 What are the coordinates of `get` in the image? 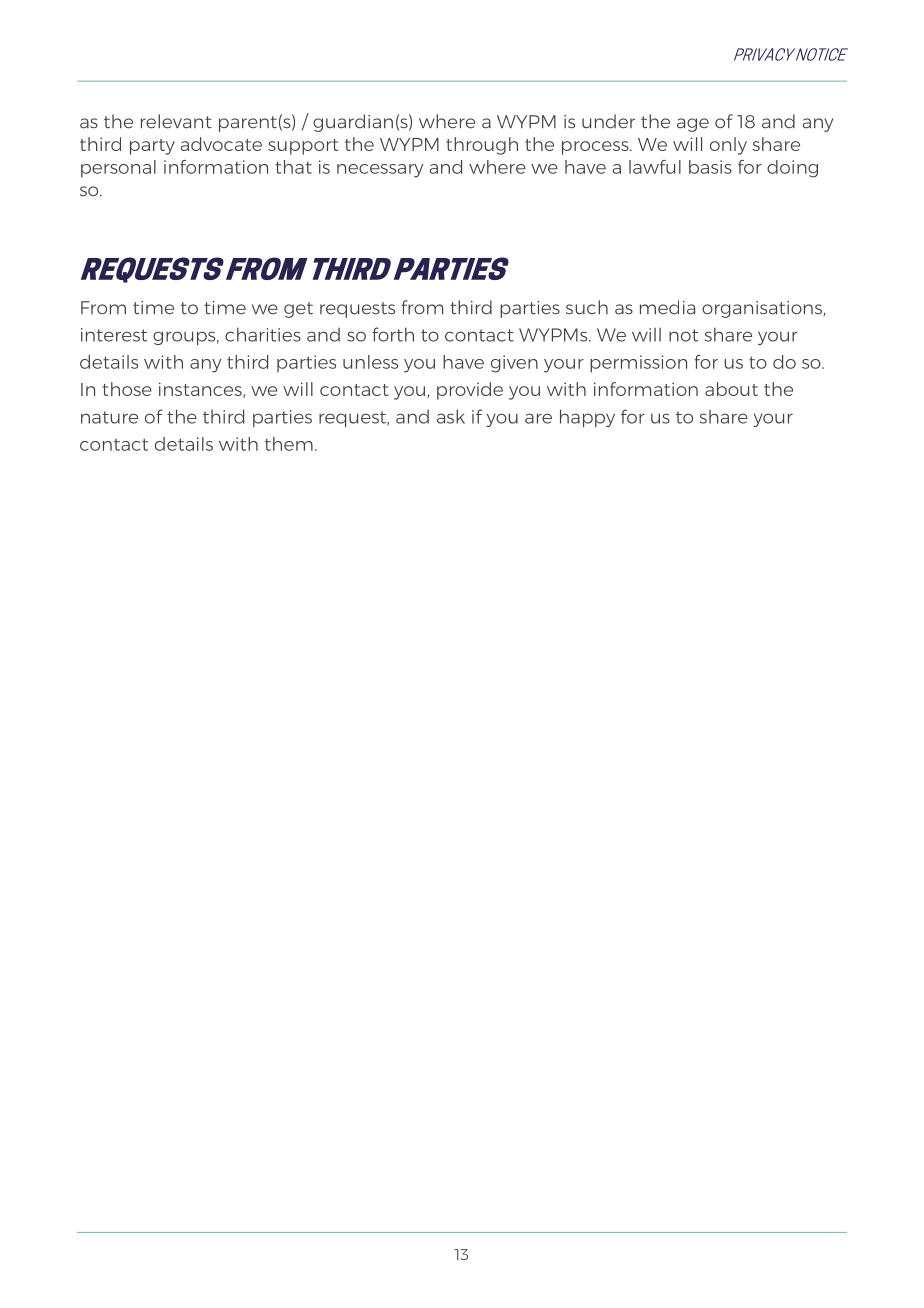 It's located at (298, 310).
